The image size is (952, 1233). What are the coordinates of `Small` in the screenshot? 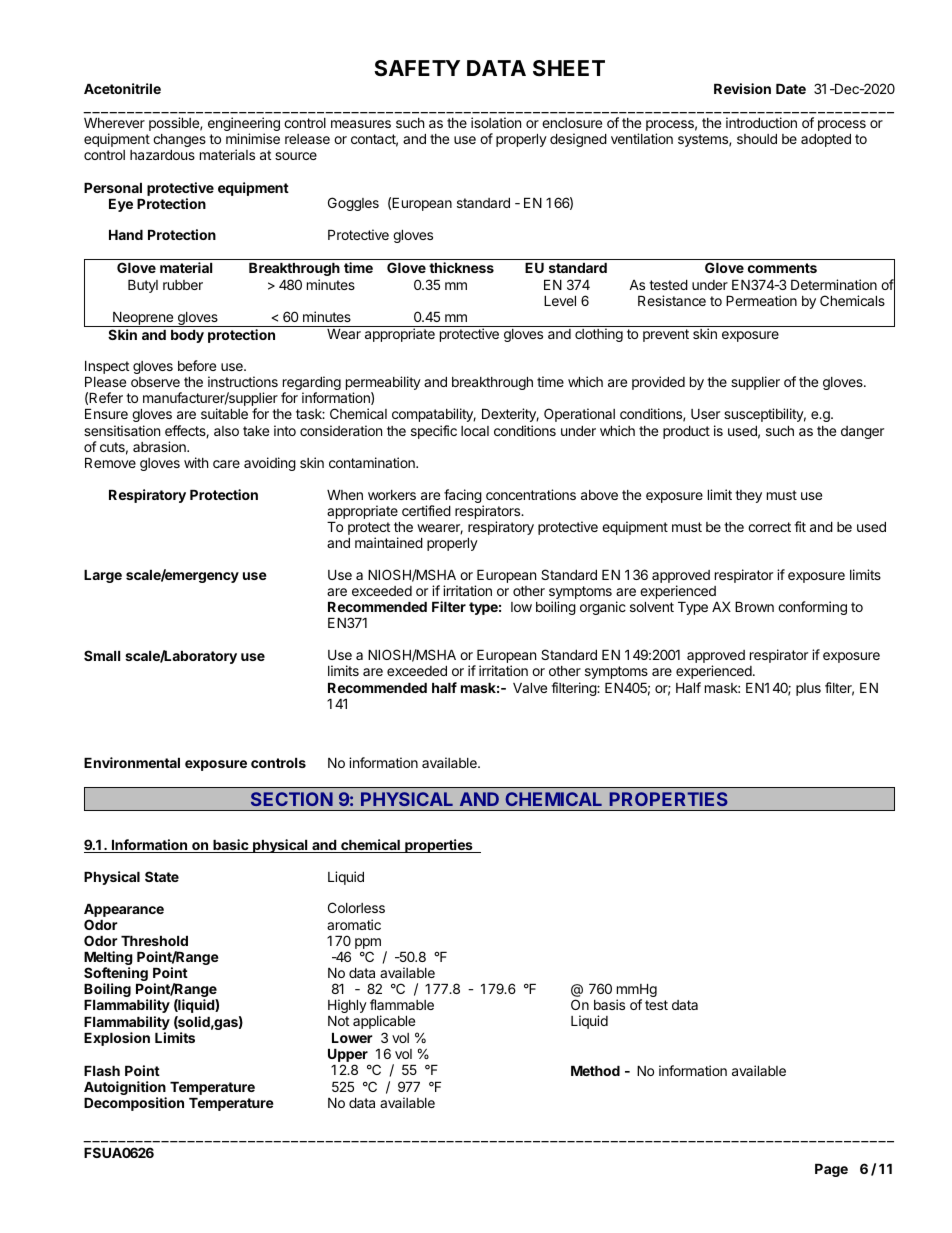 It's located at (102, 655).
